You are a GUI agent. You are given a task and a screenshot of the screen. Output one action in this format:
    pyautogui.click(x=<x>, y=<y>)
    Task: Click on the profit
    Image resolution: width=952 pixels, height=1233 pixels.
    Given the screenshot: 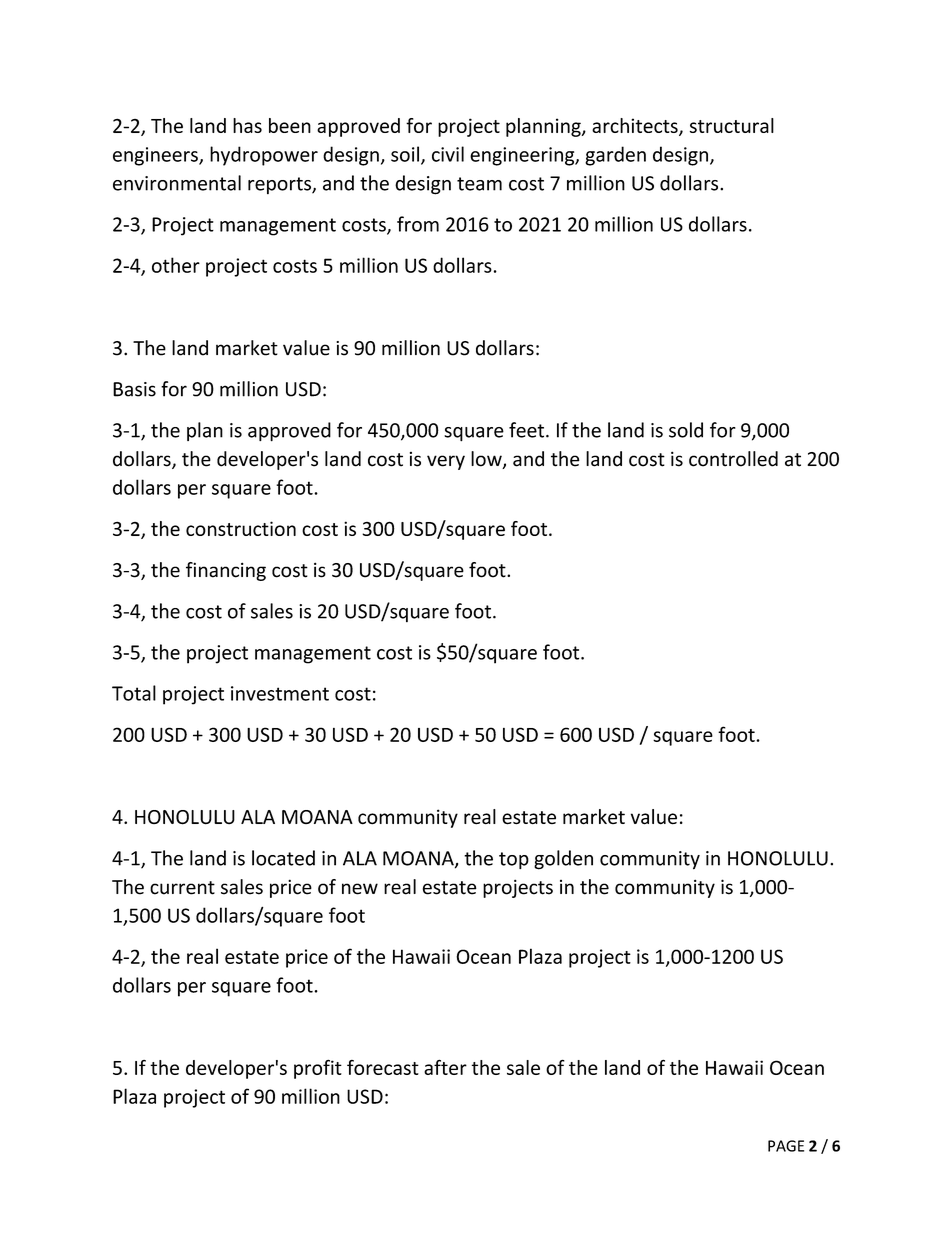 What is the action you would take?
    pyautogui.click(x=318, y=1069)
